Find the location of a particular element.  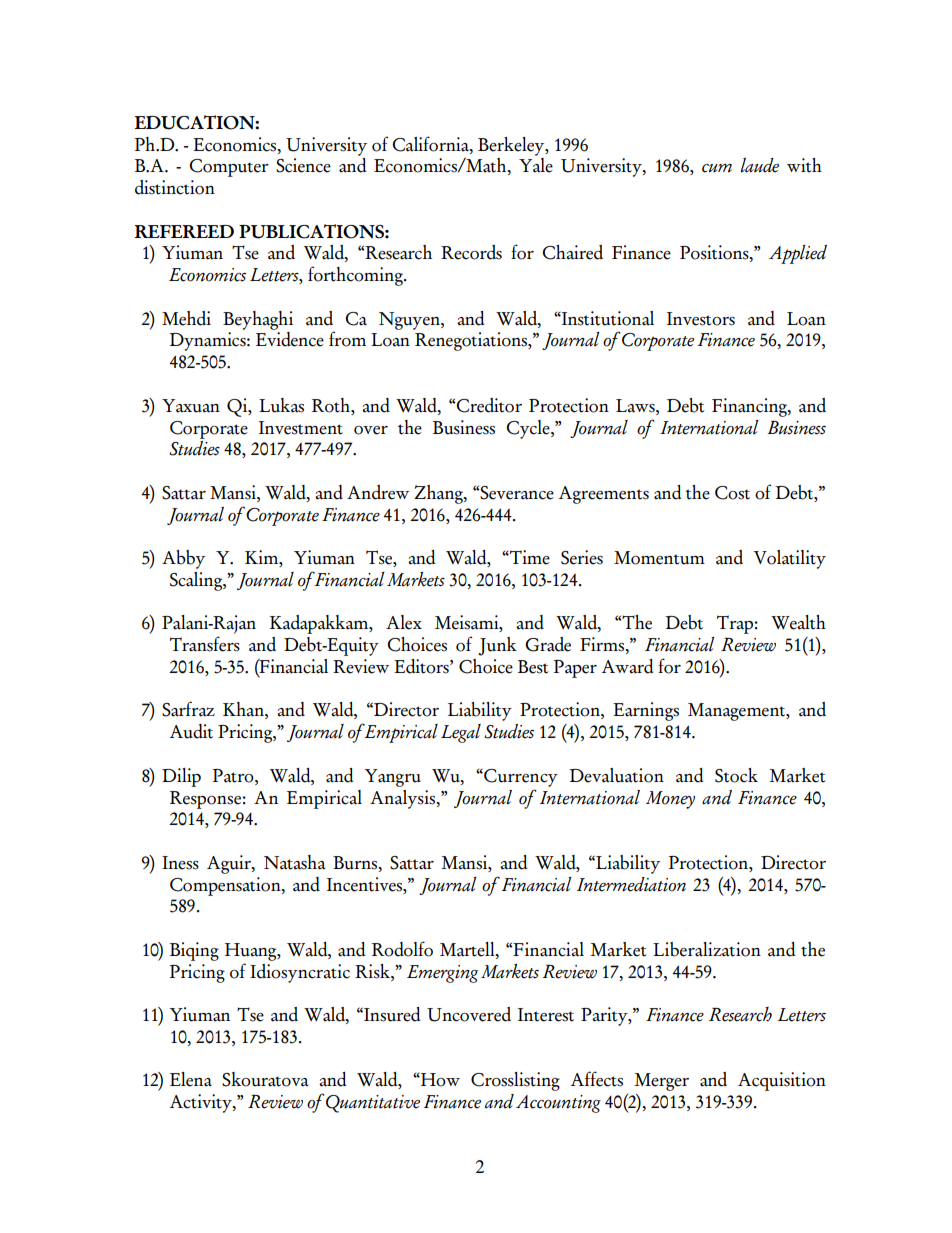

Yale is located at coordinates (536, 164).
